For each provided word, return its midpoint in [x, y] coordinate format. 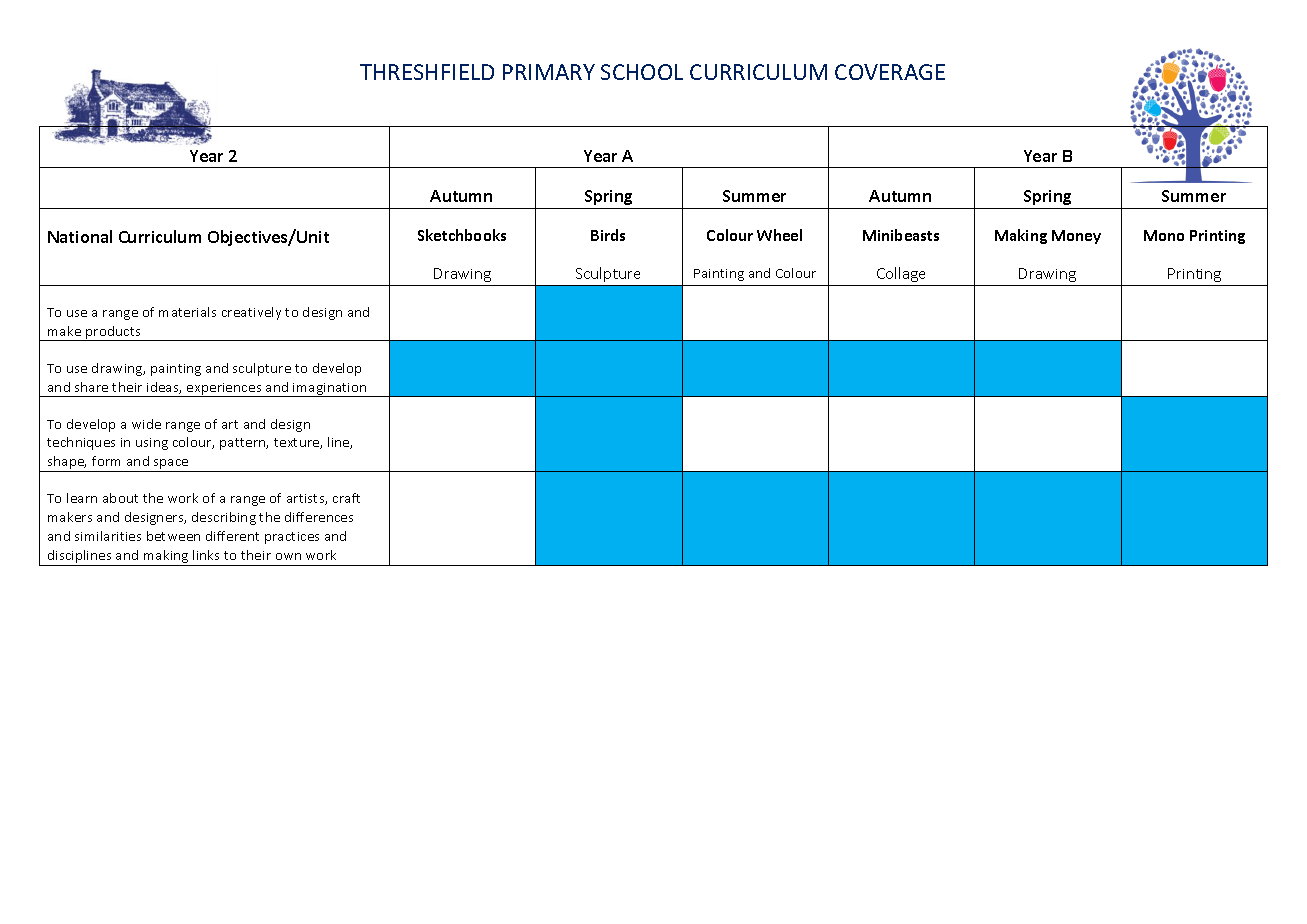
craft [346, 498]
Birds [608, 235]
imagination [330, 390]
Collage [901, 274]
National [80, 236]
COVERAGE [890, 72]
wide [146, 424]
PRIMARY [549, 72]
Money [1076, 237]
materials [187, 312]
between [173, 536]
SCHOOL [642, 72]
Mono [1164, 235]
